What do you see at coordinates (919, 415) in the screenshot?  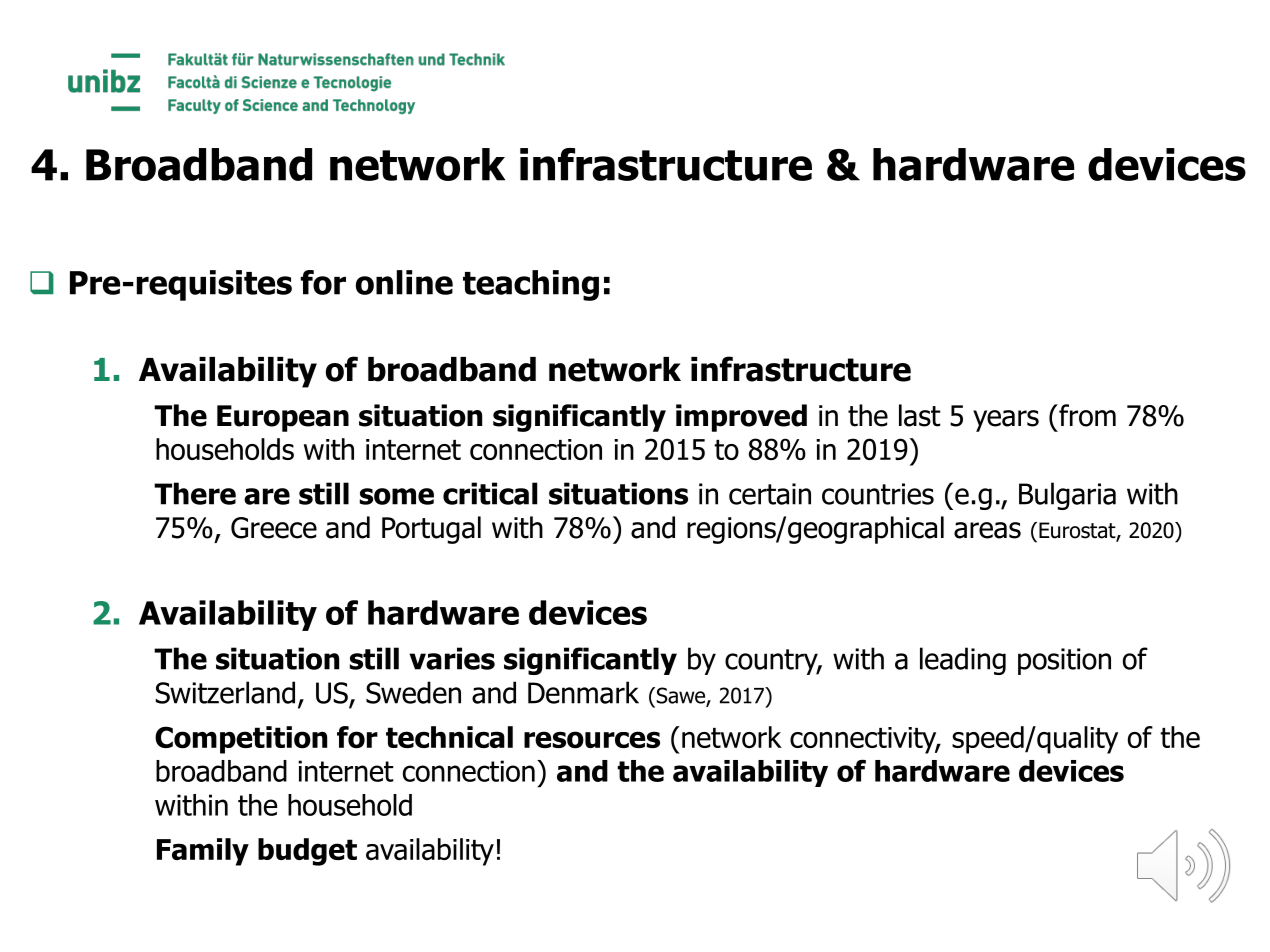 I see `last` at bounding box center [919, 415].
